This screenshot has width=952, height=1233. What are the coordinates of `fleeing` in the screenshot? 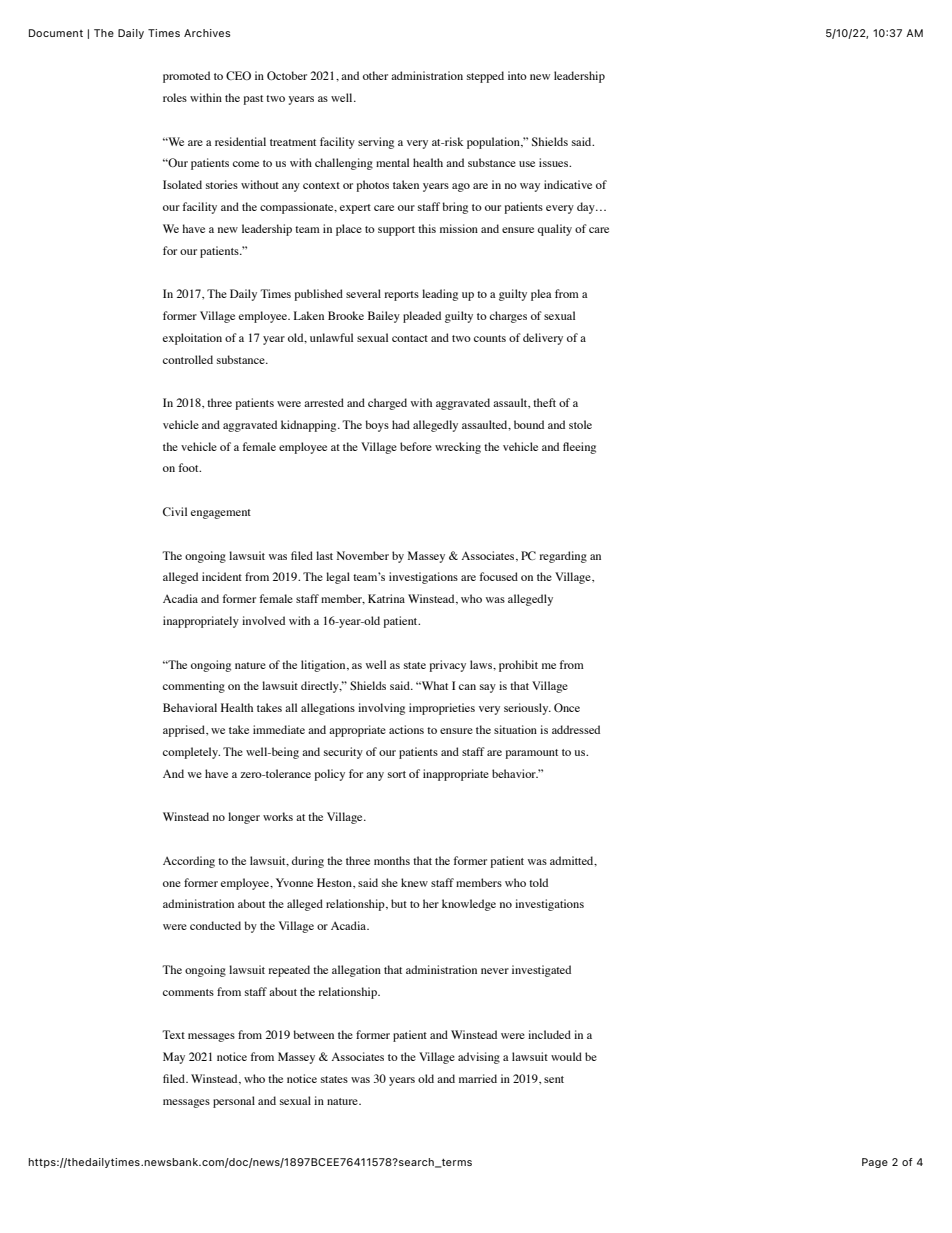 It's located at (579, 448).
